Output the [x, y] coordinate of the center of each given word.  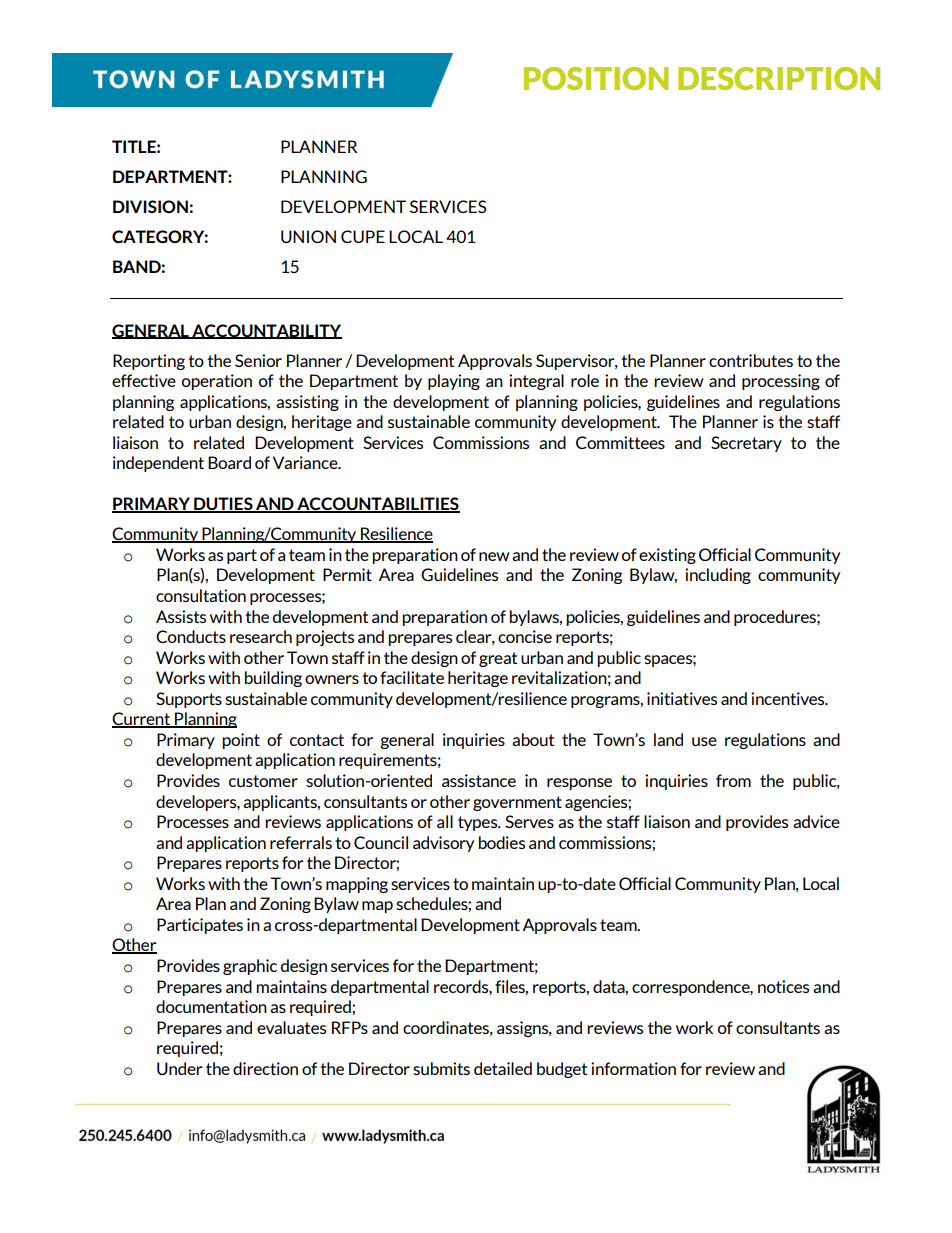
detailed [503, 1068]
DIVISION [150, 206]
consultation [201, 595]
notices [783, 986]
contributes [751, 360]
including [718, 576]
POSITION [596, 78]
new [494, 556]
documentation [211, 1006]
